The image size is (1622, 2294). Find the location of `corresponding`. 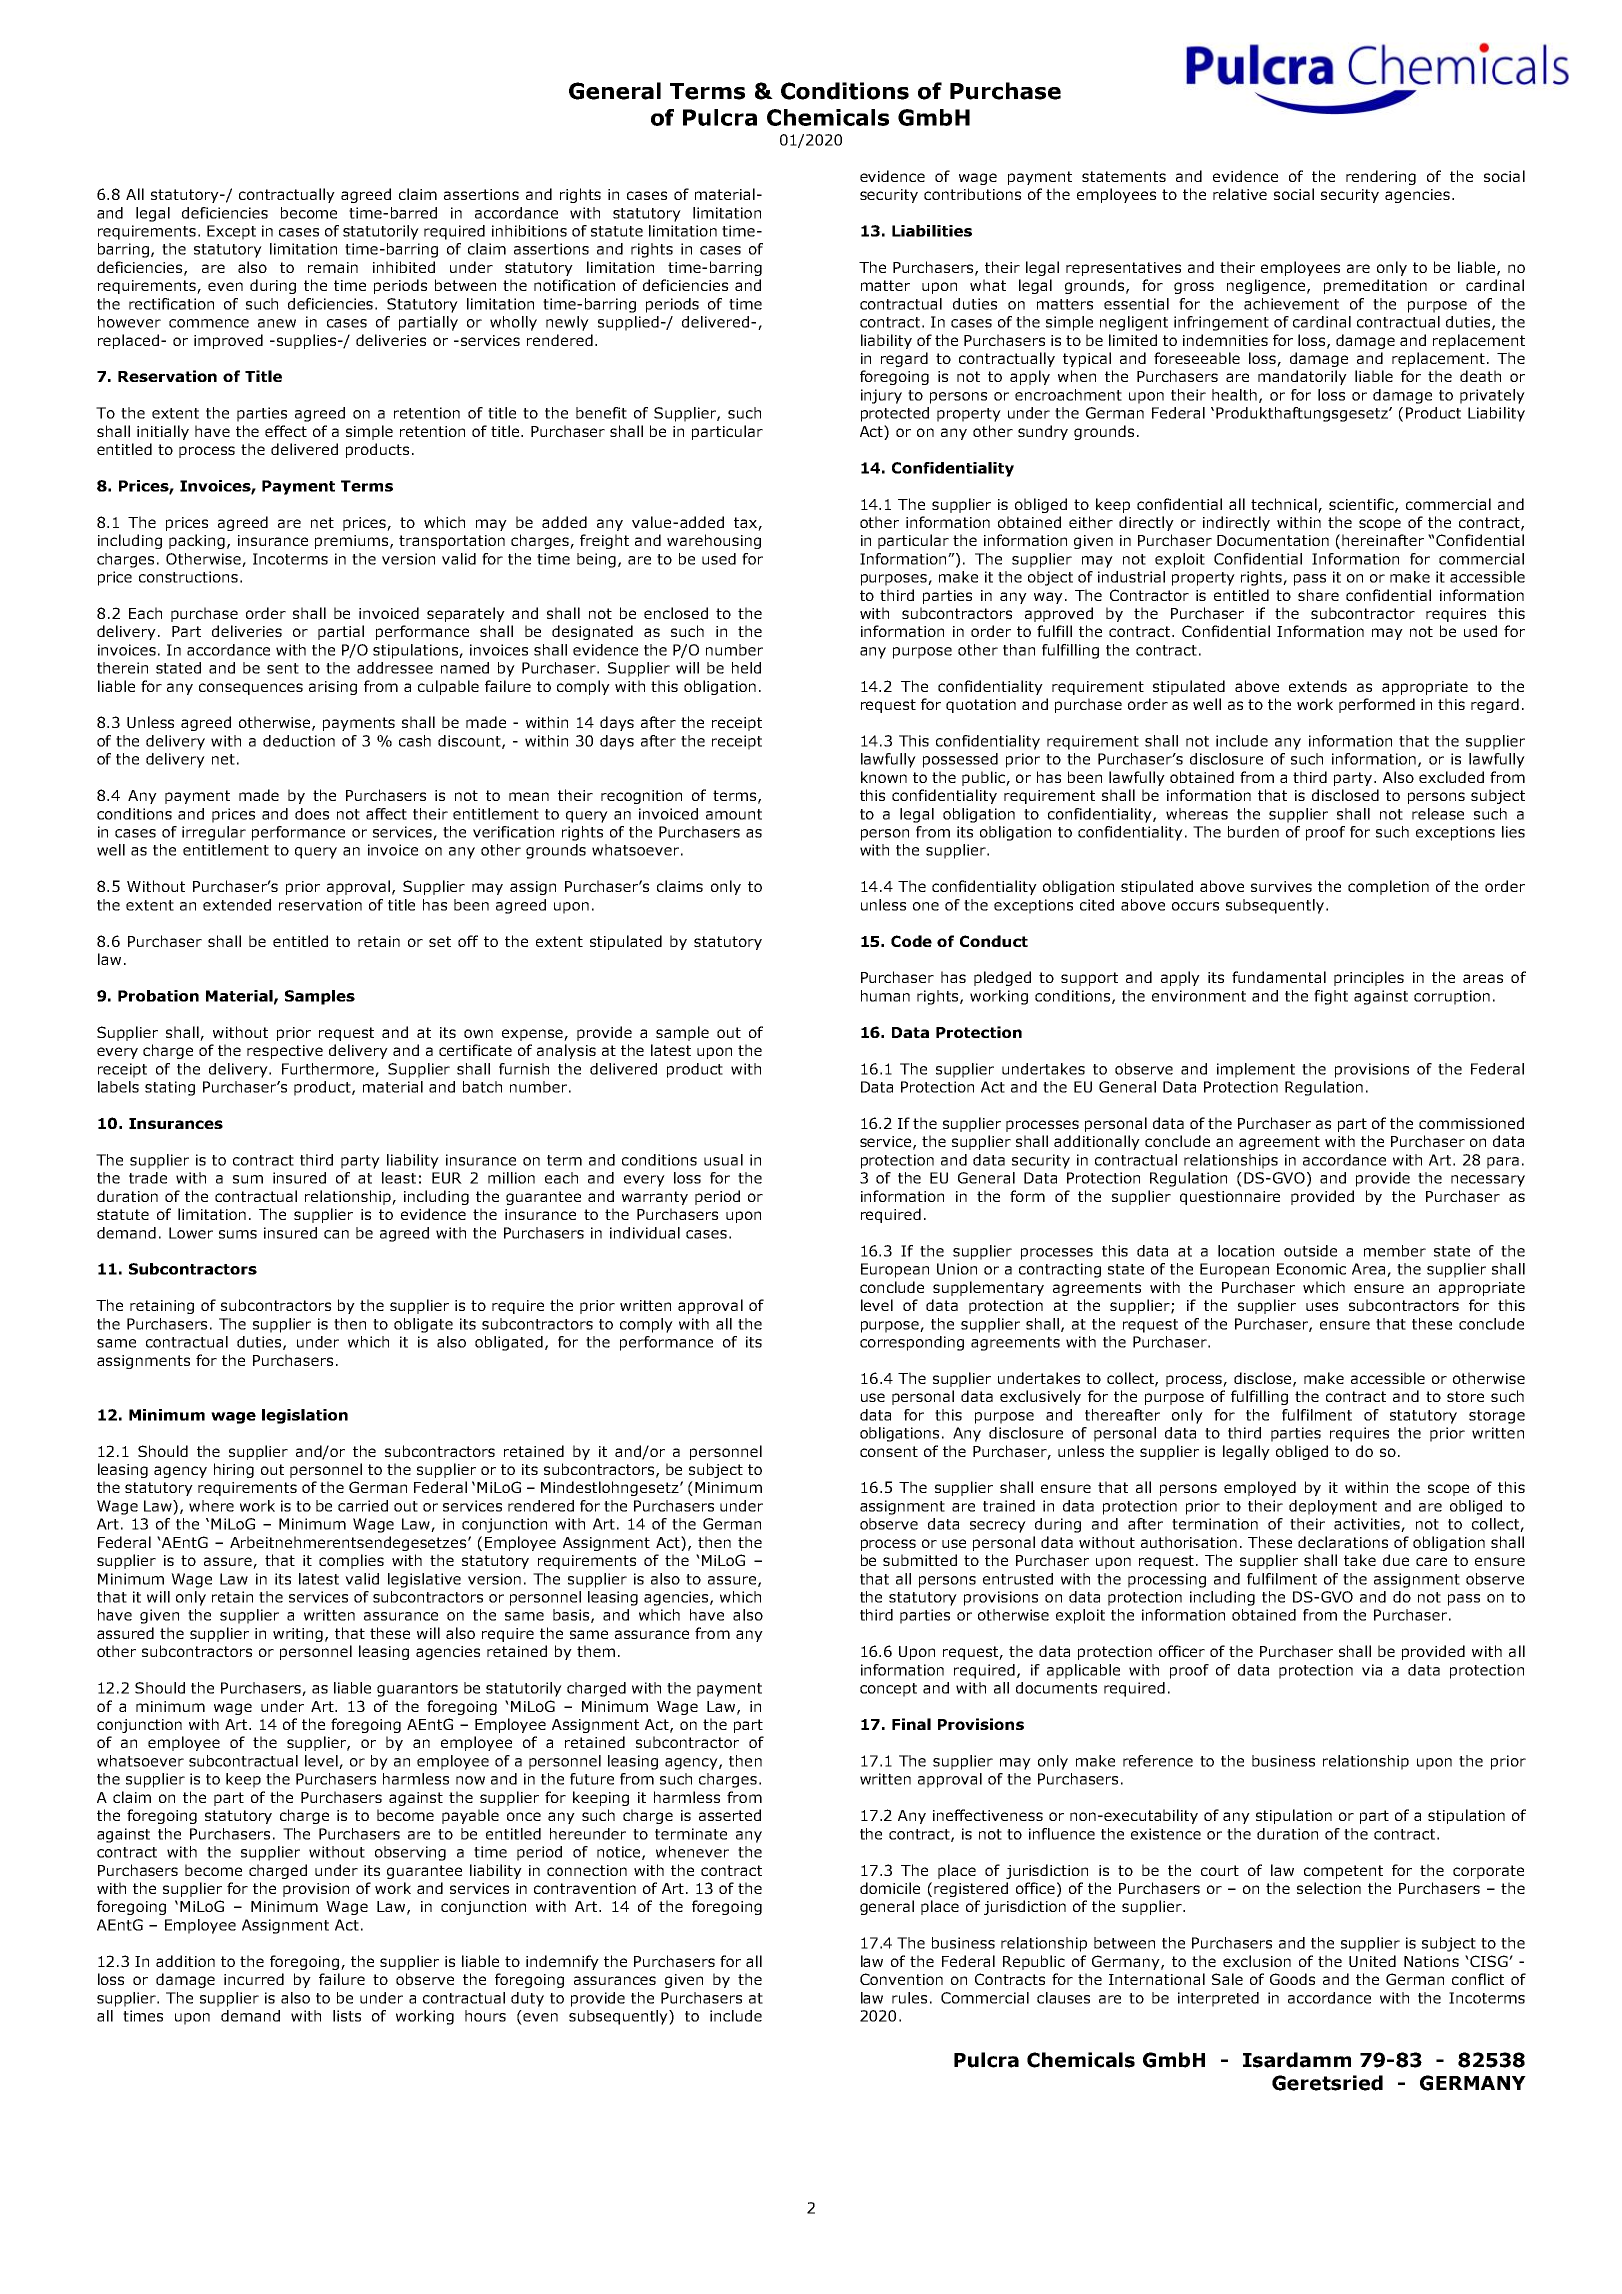

corresponding is located at coordinates (912, 1343).
